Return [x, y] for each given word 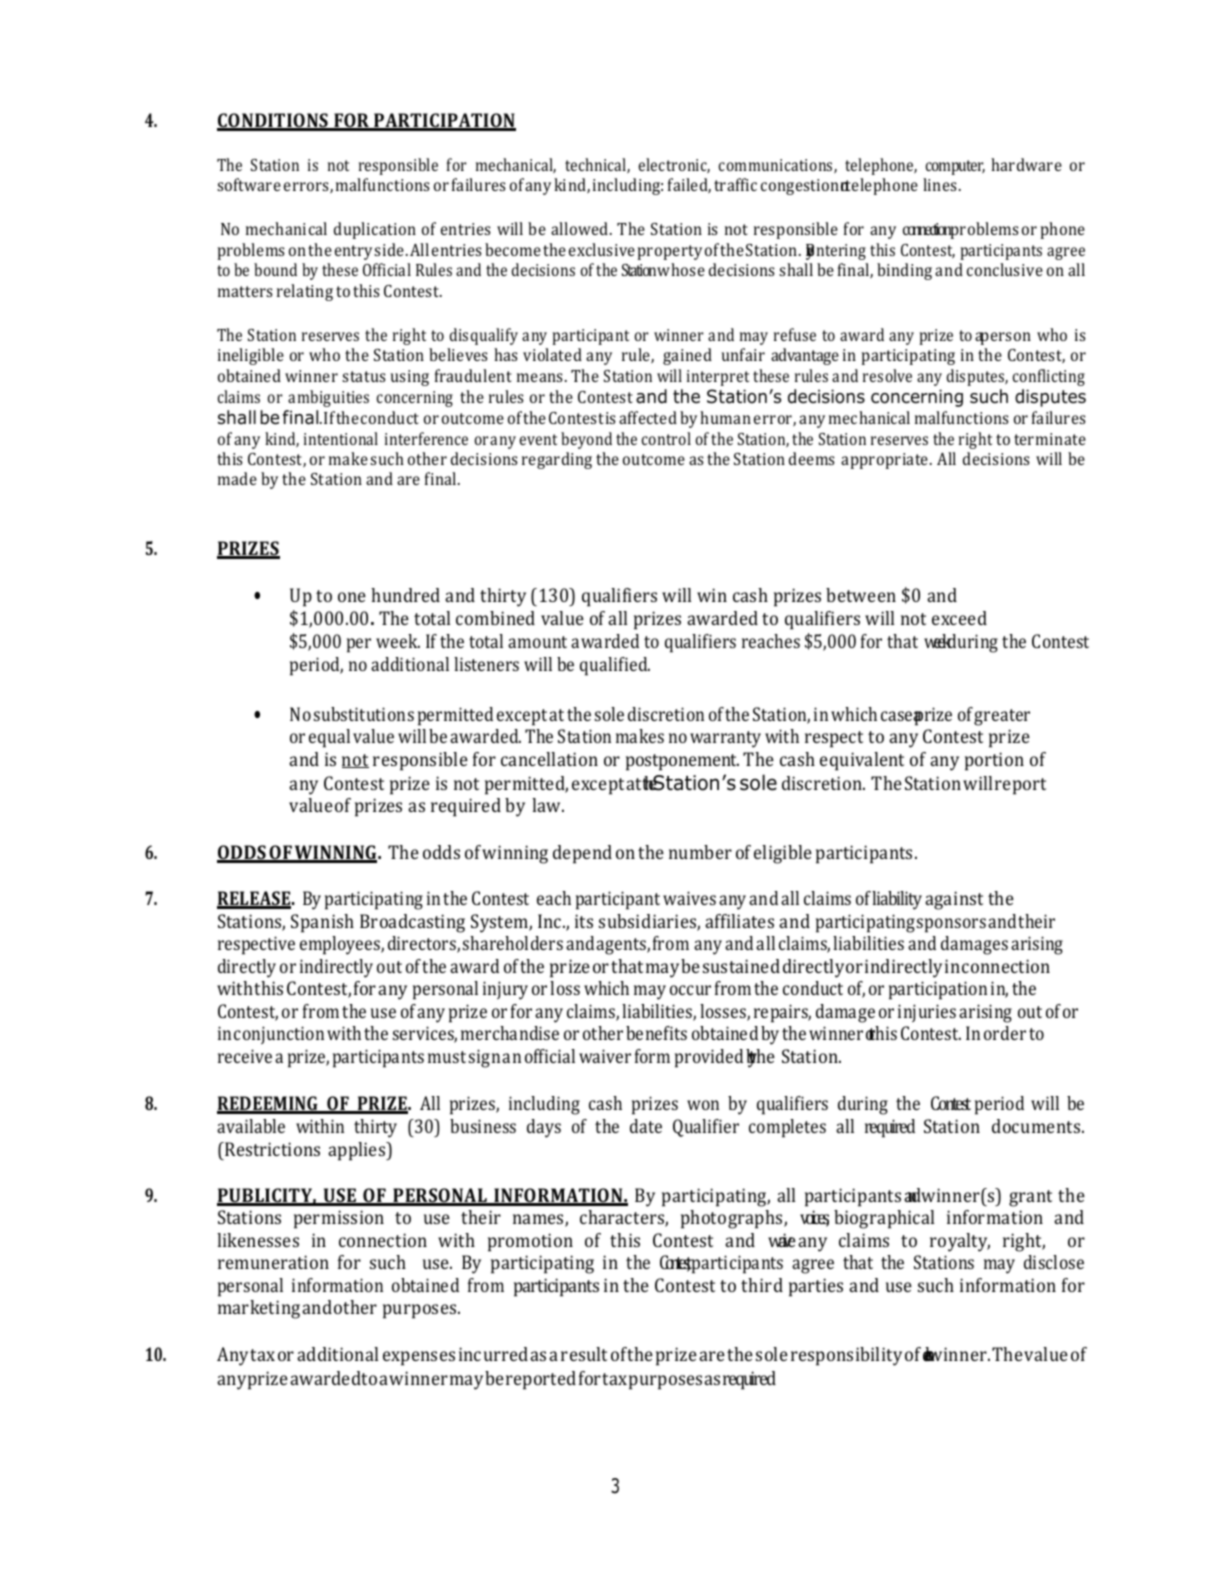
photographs [733, 1219]
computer [955, 167]
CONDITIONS [273, 121]
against [954, 900]
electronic [674, 165]
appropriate [886, 461]
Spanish [322, 923]
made [237, 478]
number [700, 852]
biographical [884, 1219]
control [666, 438]
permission [339, 1219]
